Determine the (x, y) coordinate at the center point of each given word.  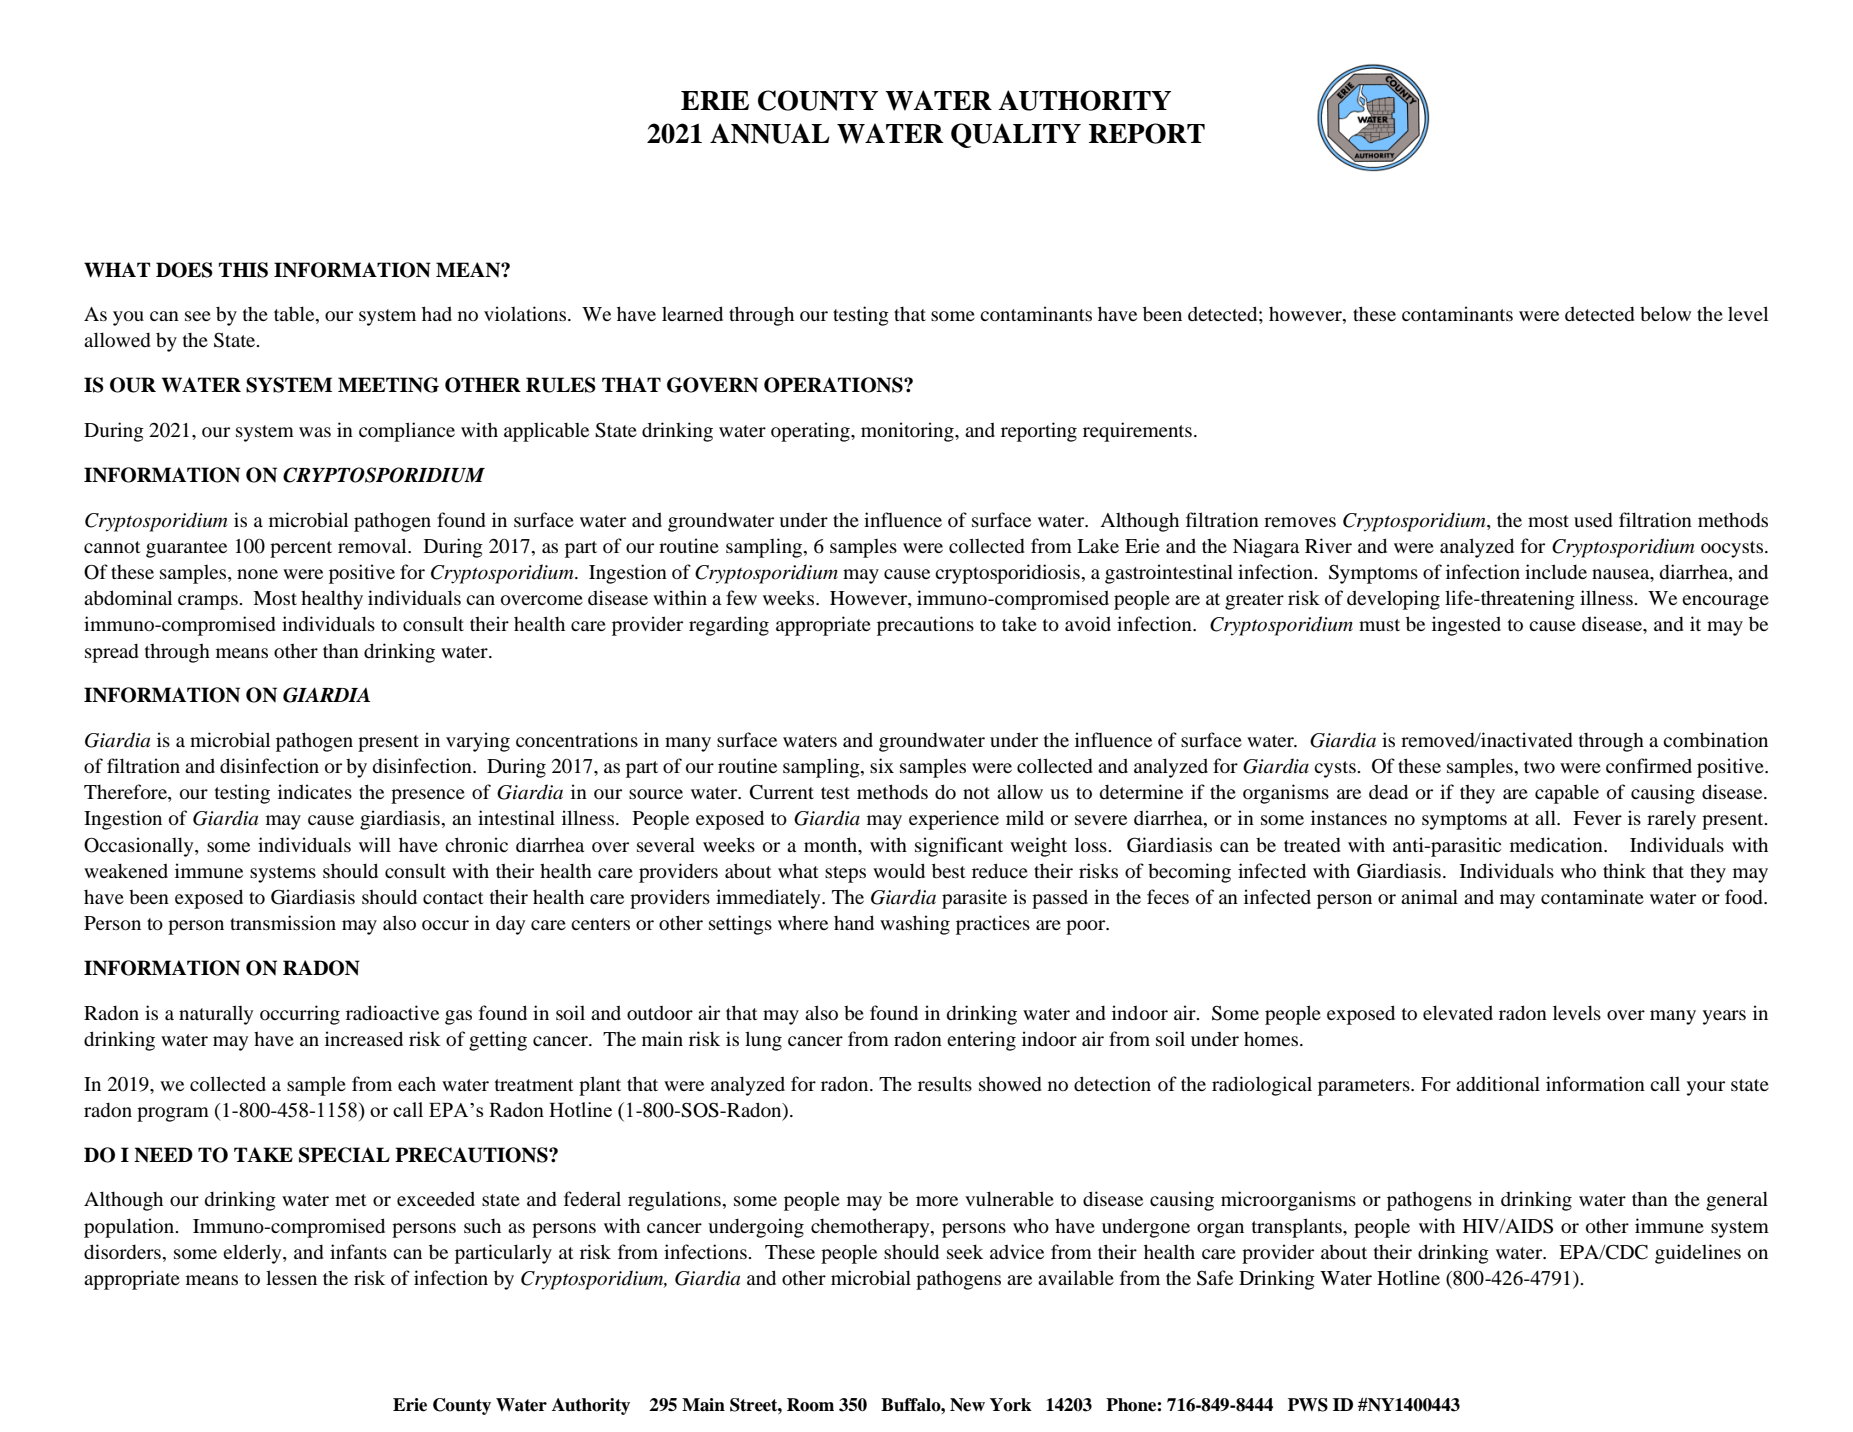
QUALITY (1016, 135)
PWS (1308, 1405)
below (1665, 313)
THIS (243, 270)
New (967, 1405)
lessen (291, 1277)
